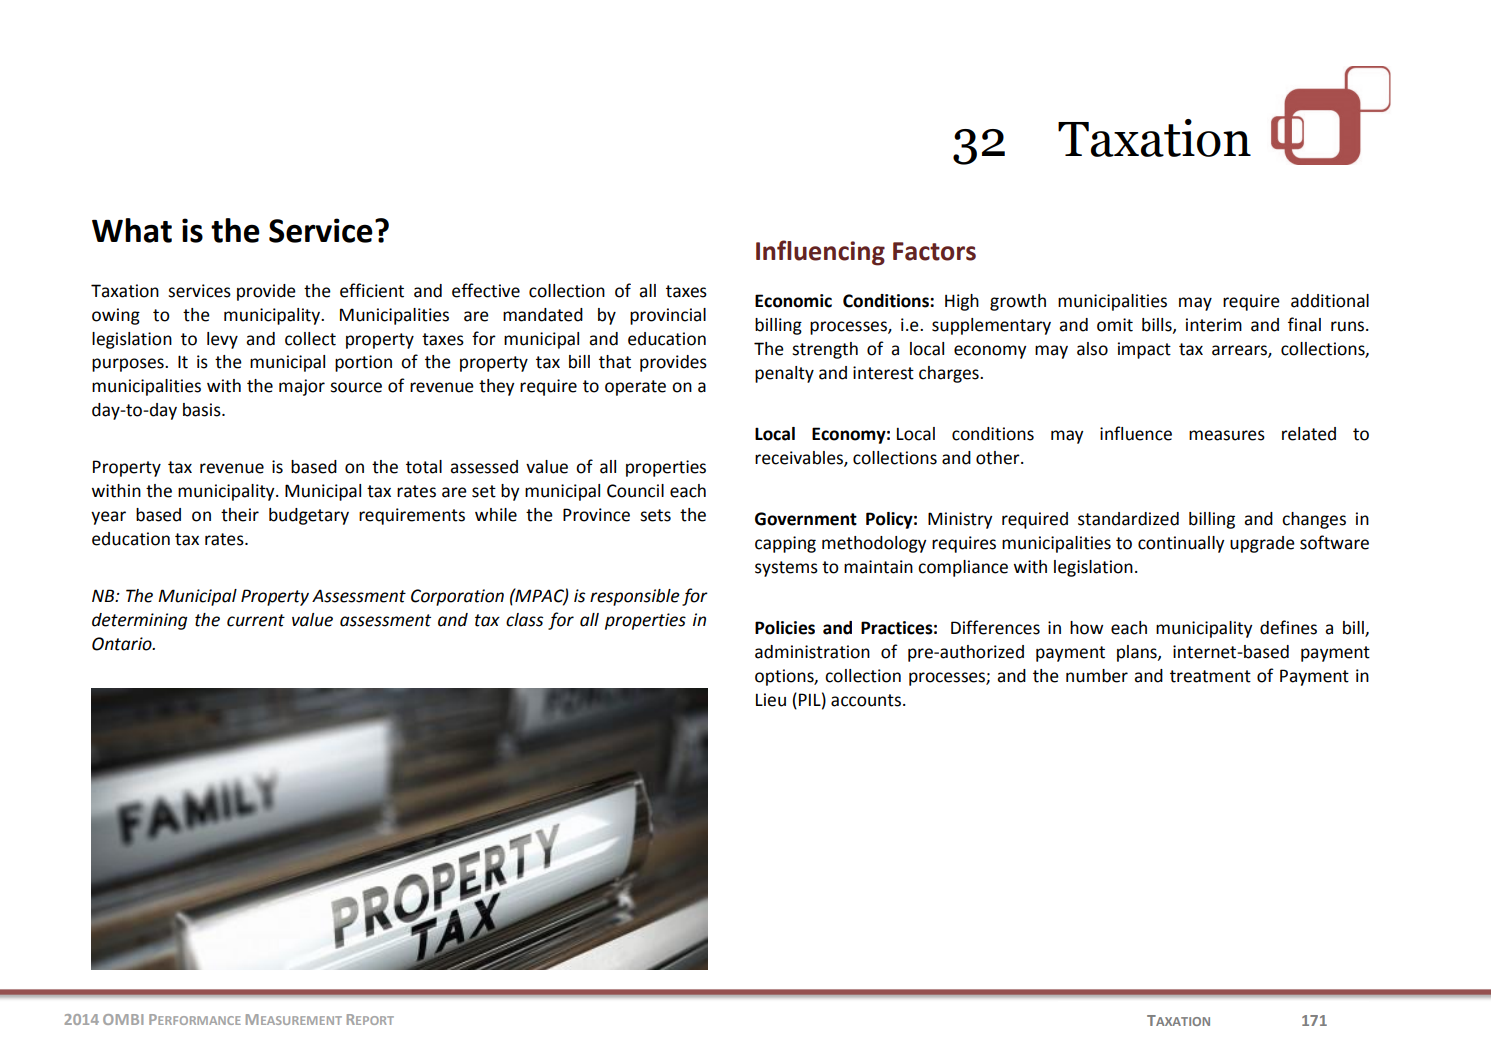  Describe the element at coordinates (785, 544) in the image. I see `capping` at that location.
